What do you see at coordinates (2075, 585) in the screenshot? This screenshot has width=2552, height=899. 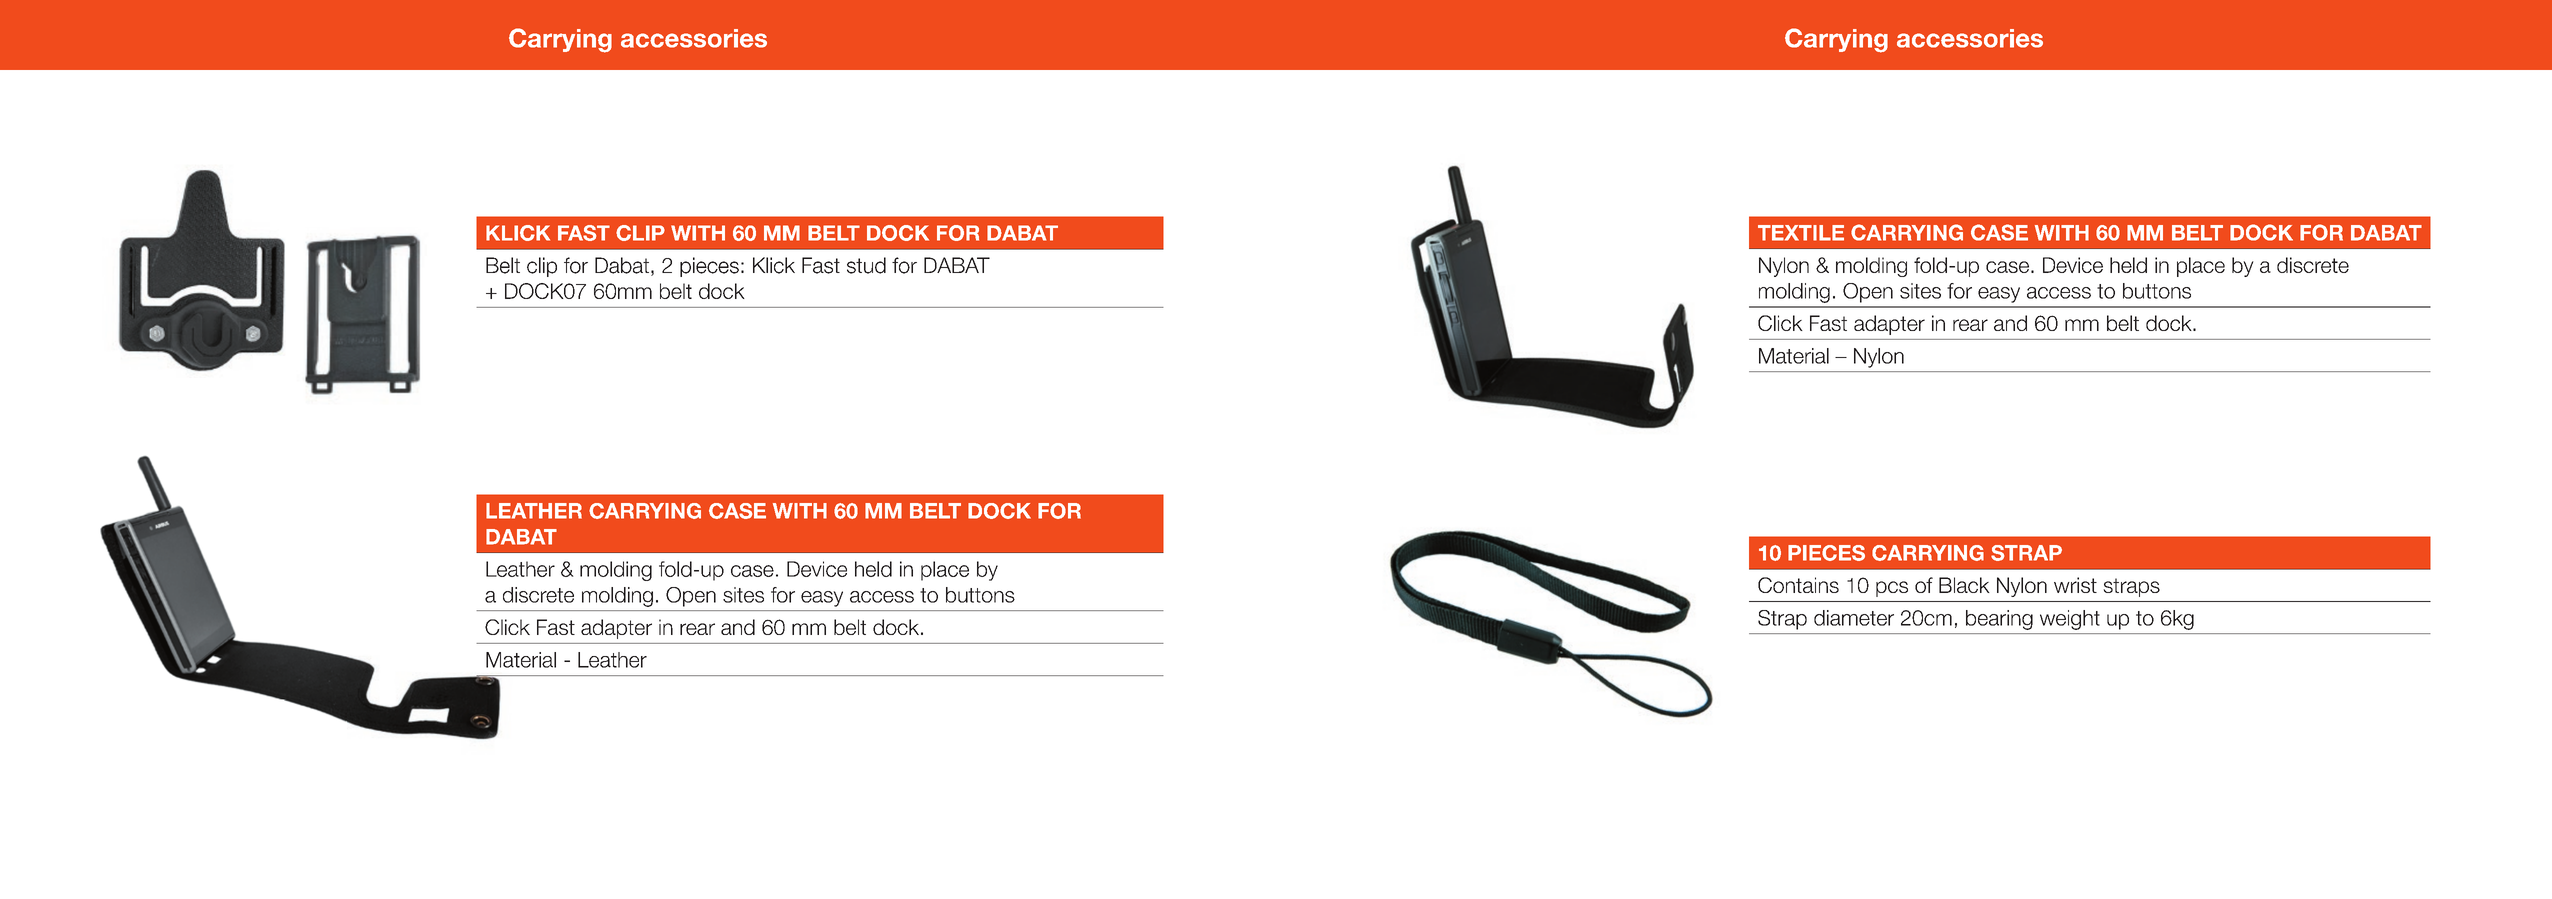 I see `wrist` at bounding box center [2075, 585].
